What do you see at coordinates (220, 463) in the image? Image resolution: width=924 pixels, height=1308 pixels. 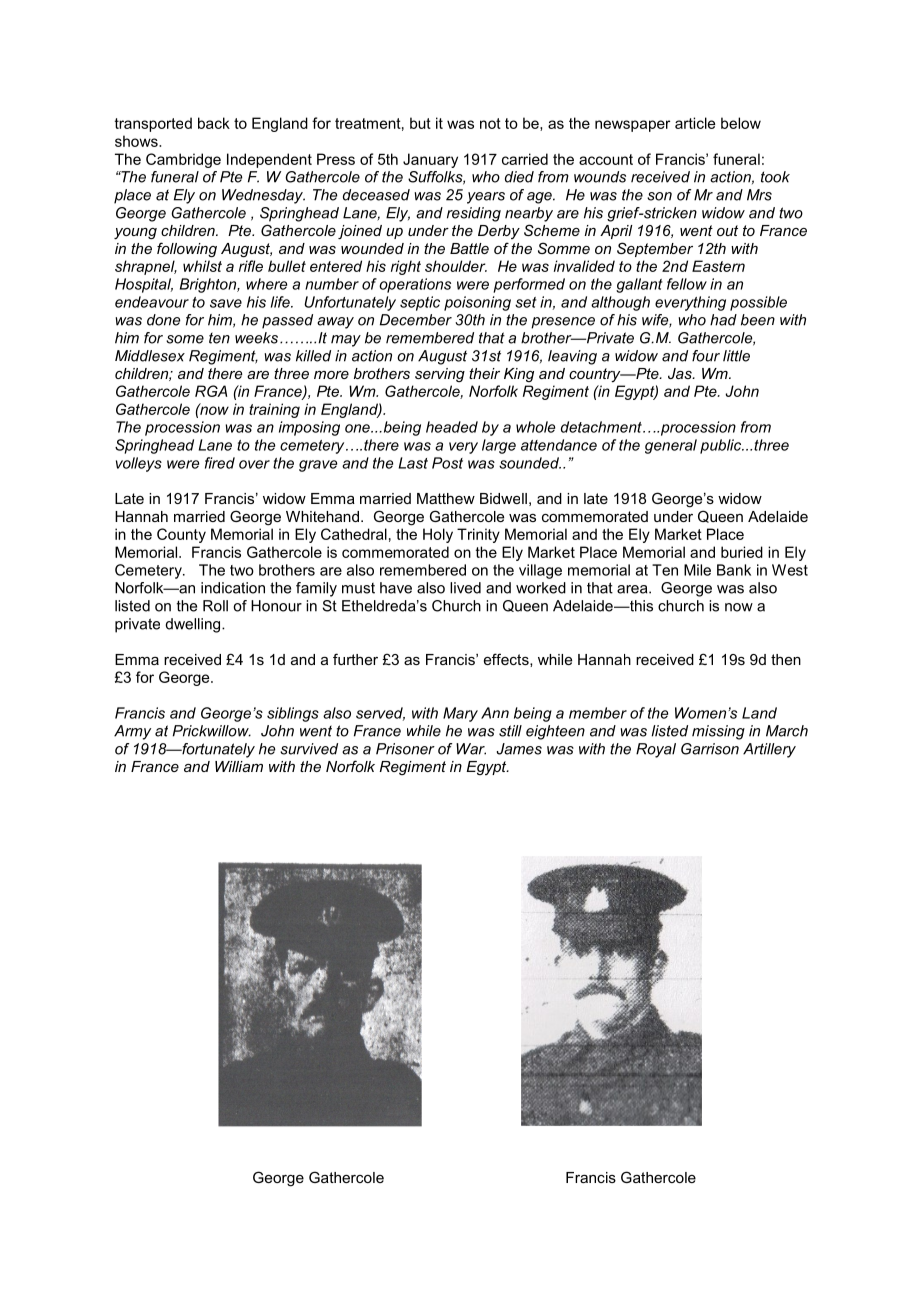 I see `fired` at bounding box center [220, 463].
